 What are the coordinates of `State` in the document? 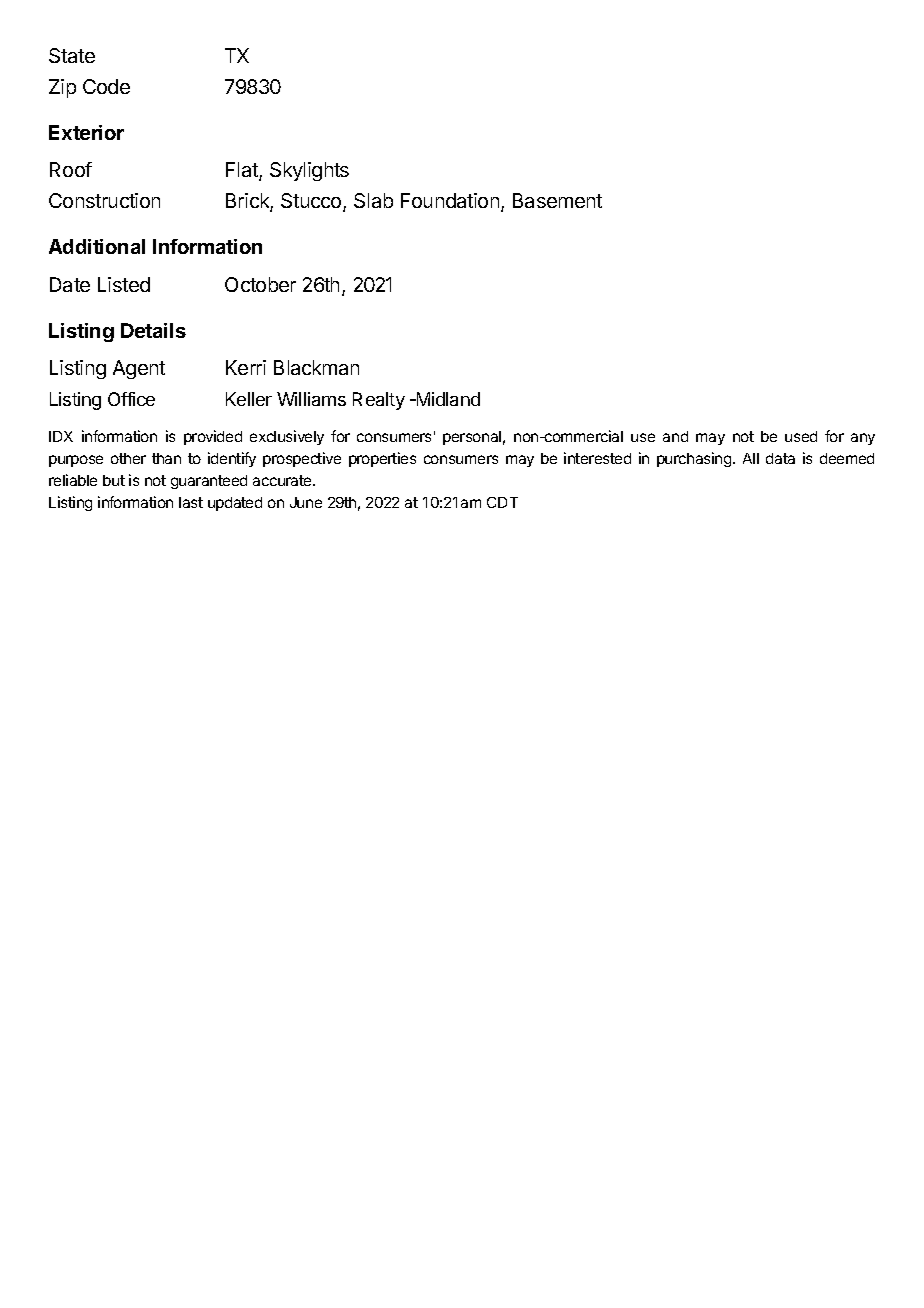 It's located at (72, 55).
